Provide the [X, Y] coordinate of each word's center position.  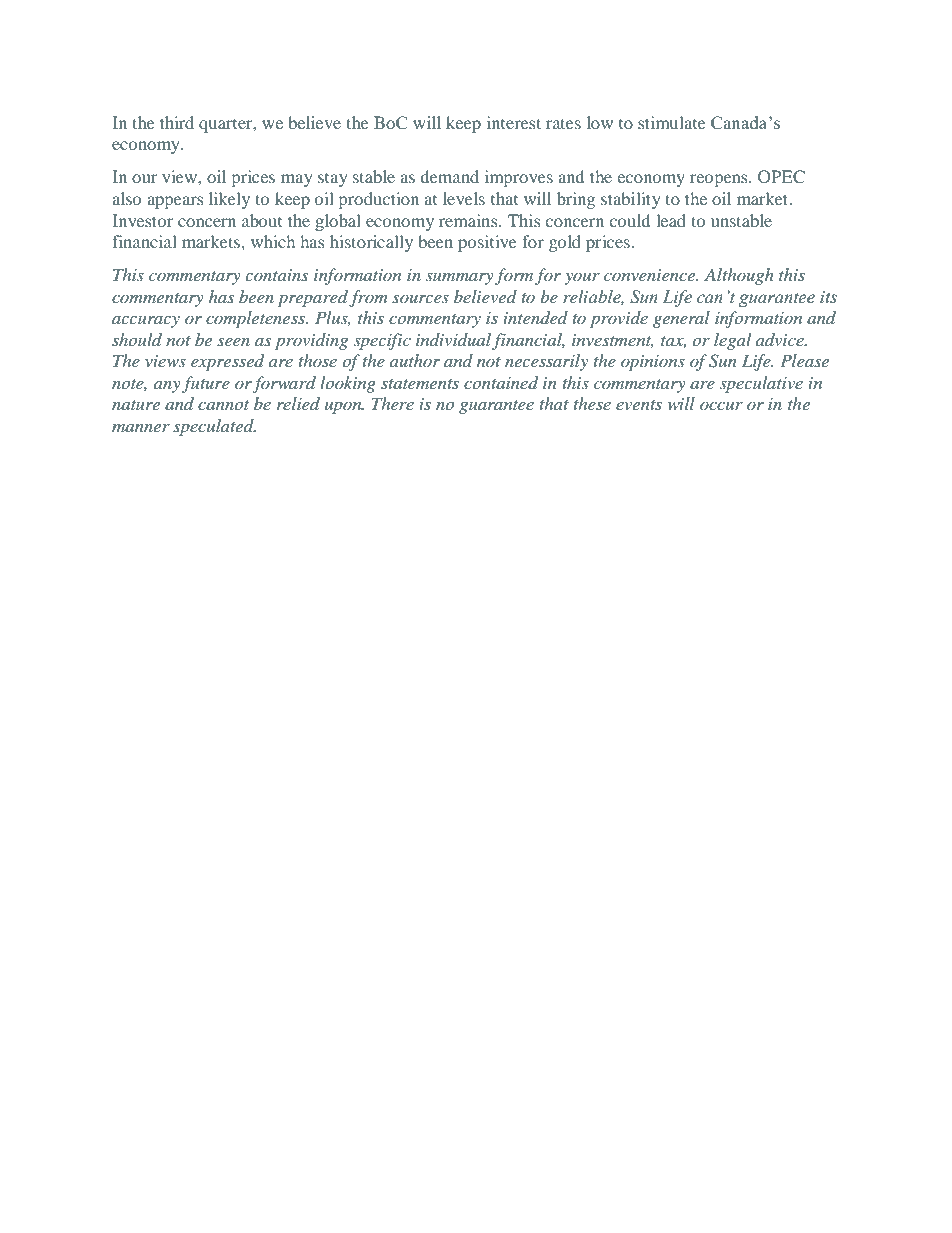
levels [464, 198]
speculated [214, 427]
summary [460, 279]
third [177, 122]
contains [277, 275]
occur [721, 406]
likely [229, 200]
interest [514, 122]
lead [671, 220]
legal [732, 341]
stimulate [672, 122]
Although [739, 276]
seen [233, 342]
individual [455, 341]
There [393, 403]
